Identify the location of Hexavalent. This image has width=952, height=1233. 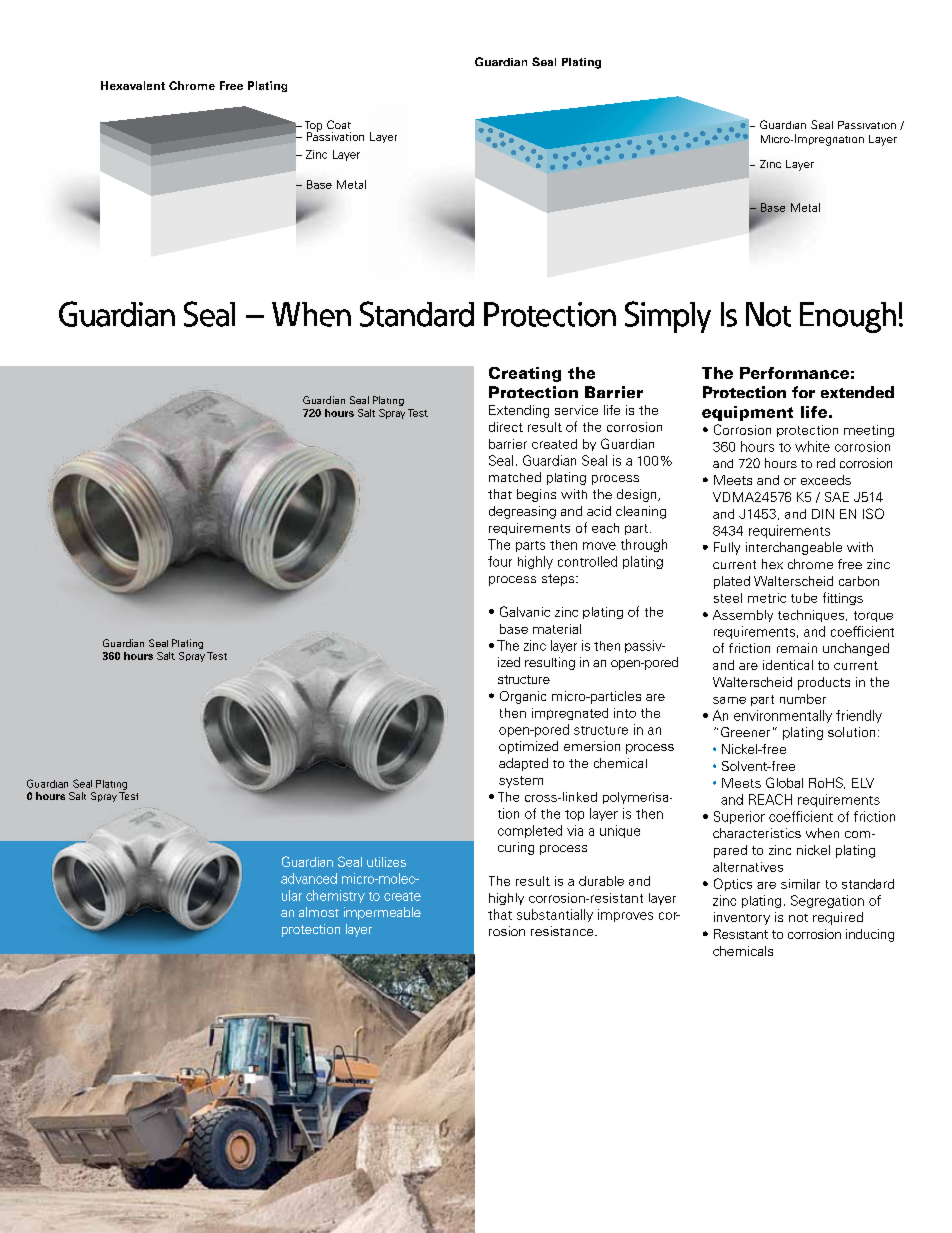
(133, 85).
